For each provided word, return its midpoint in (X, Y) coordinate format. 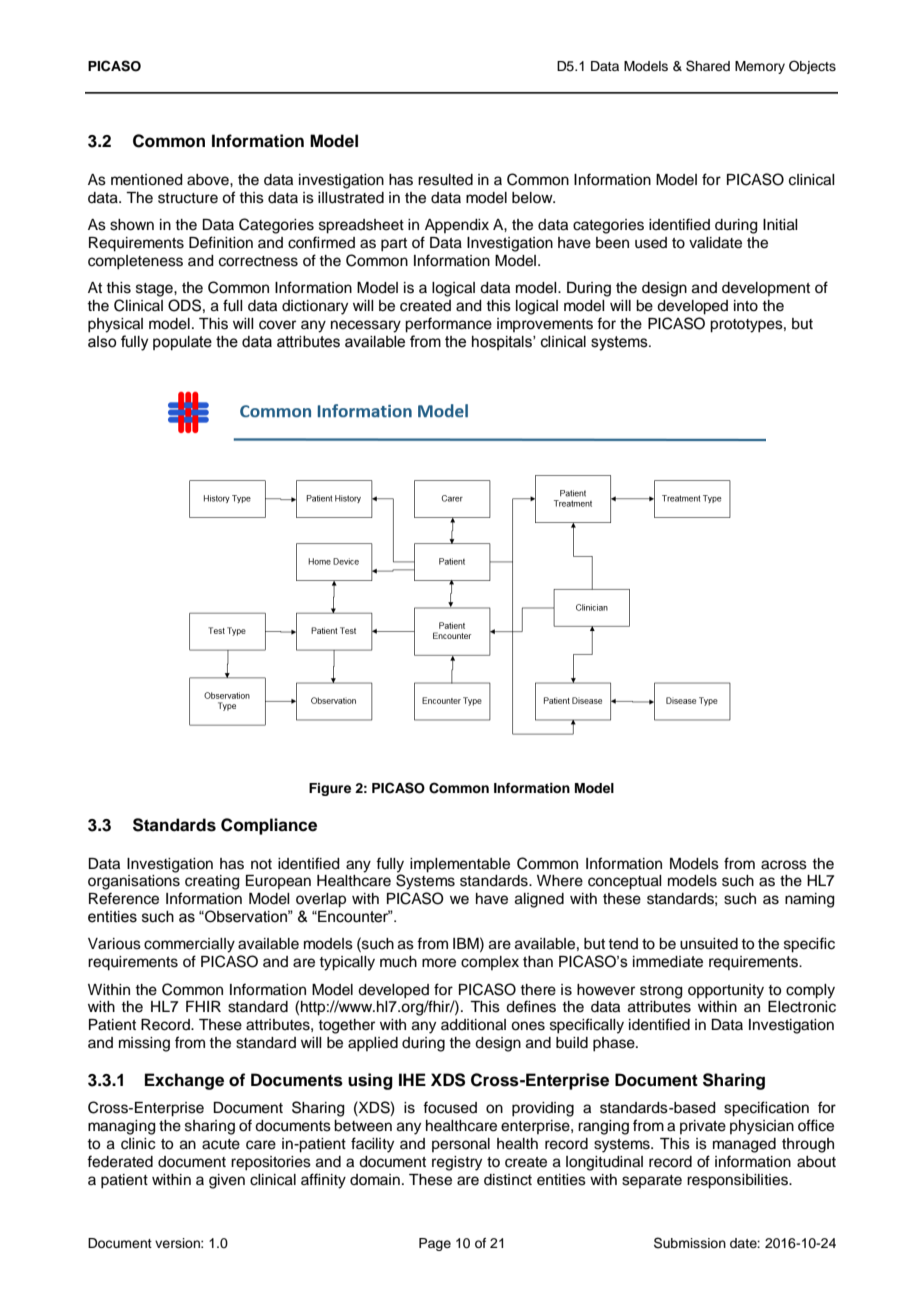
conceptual (625, 882)
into (746, 306)
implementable (460, 865)
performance (448, 325)
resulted (445, 180)
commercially (189, 945)
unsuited (709, 944)
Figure (330, 789)
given (227, 1181)
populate (182, 343)
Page (435, 1244)
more (439, 963)
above (209, 180)
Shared (708, 66)
